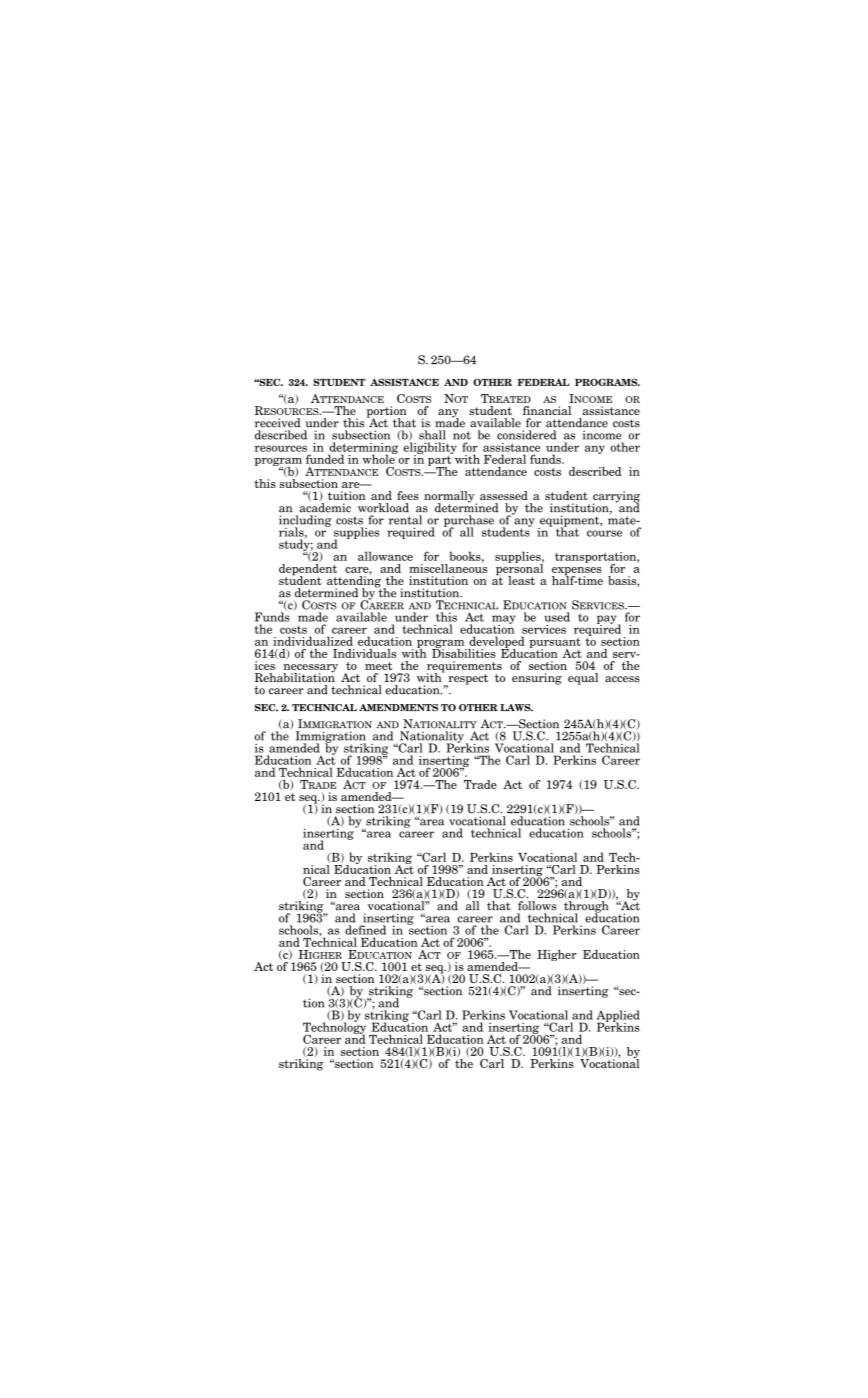 The image size is (868, 1398). I want to click on Applied, so click(618, 1017).
